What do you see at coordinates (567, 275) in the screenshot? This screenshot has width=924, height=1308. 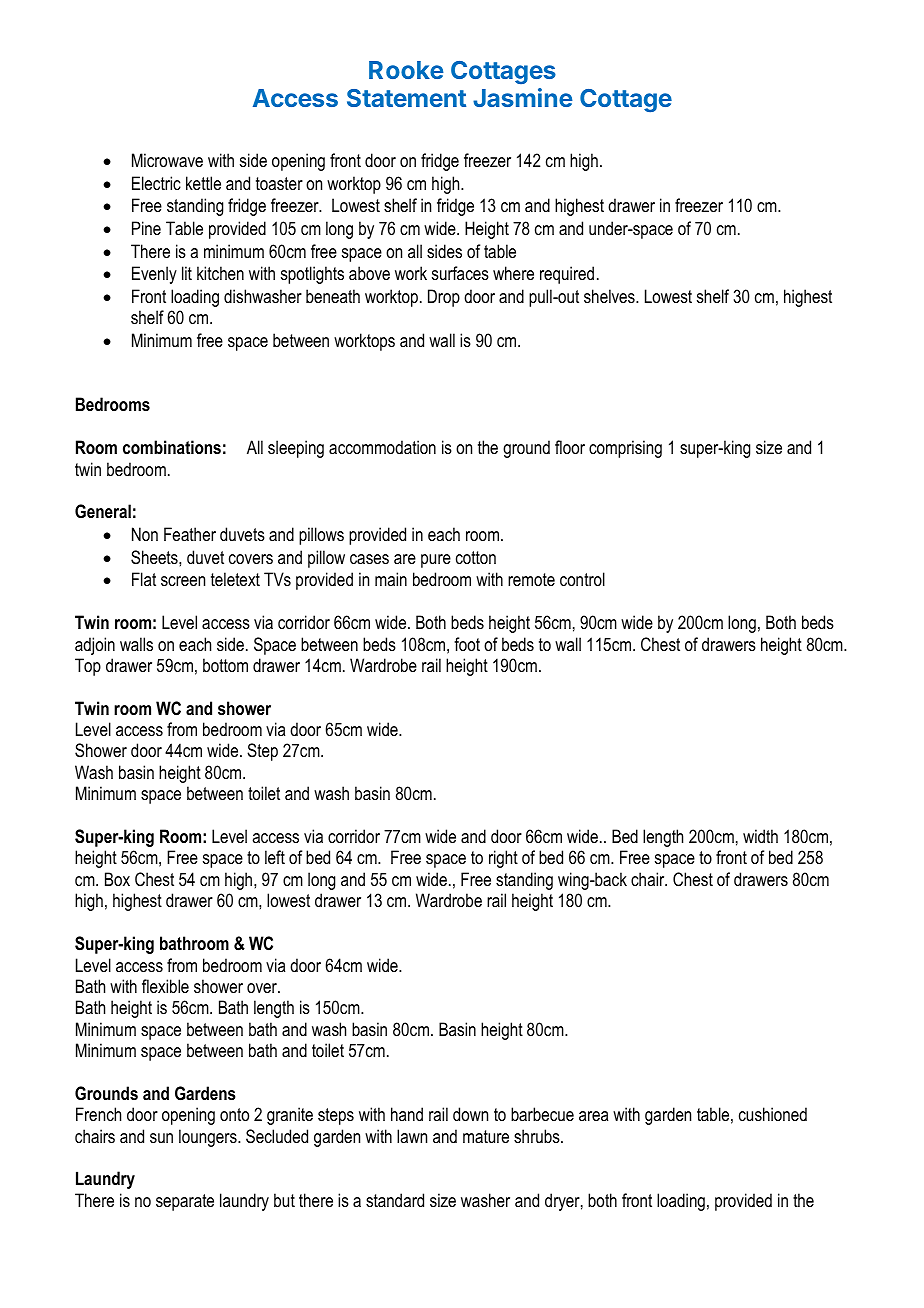 I see `required` at bounding box center [567, 275].
